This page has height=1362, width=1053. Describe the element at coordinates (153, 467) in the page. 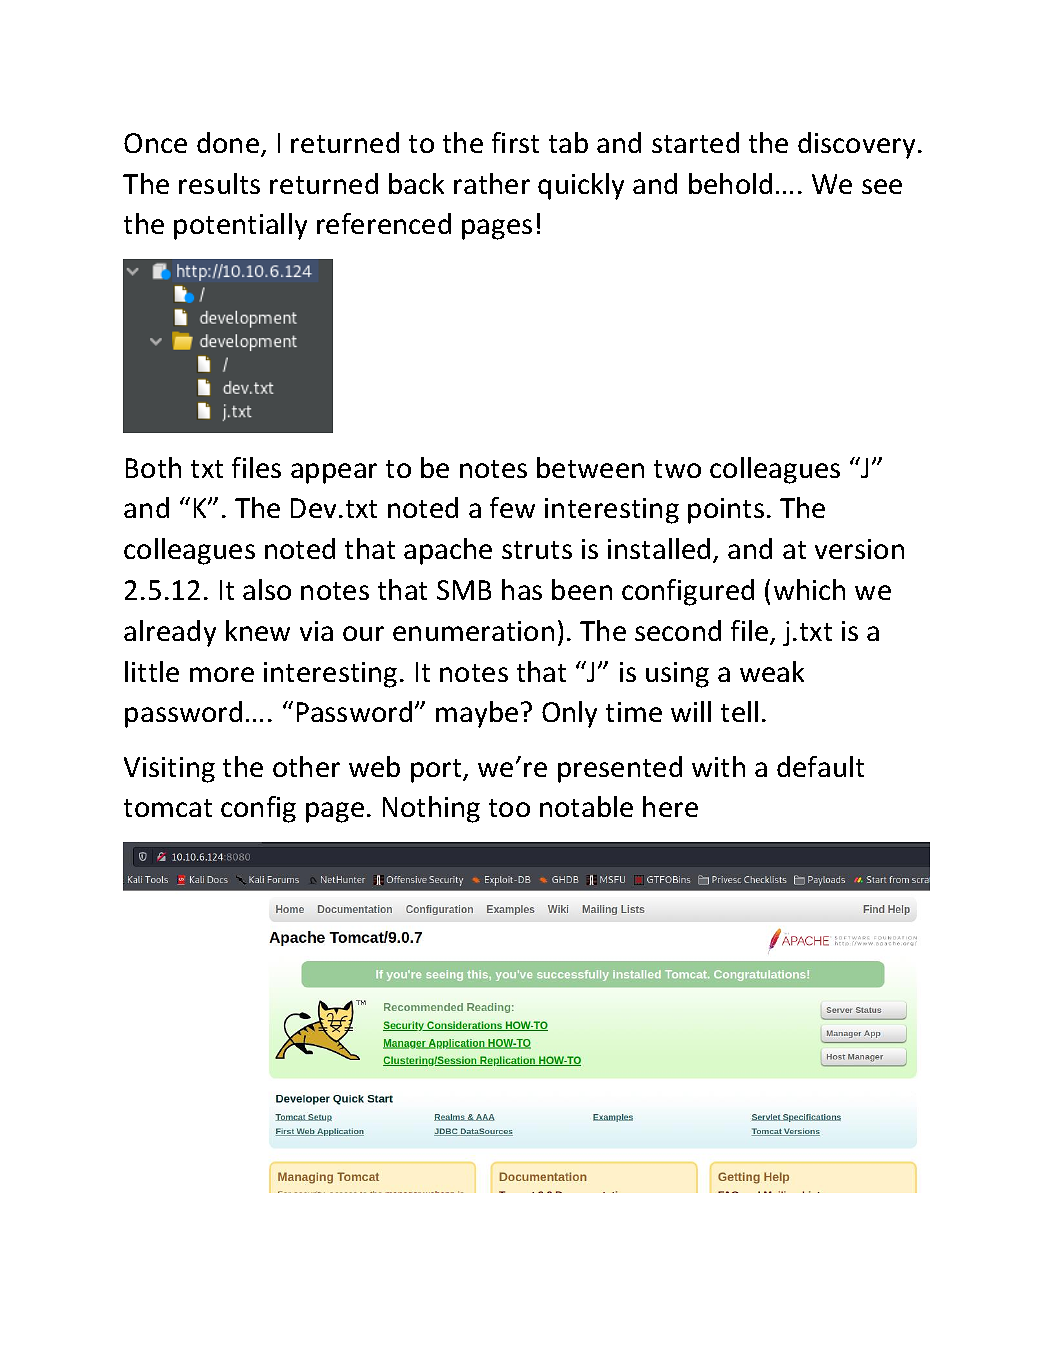

I see `Both` at that location.
